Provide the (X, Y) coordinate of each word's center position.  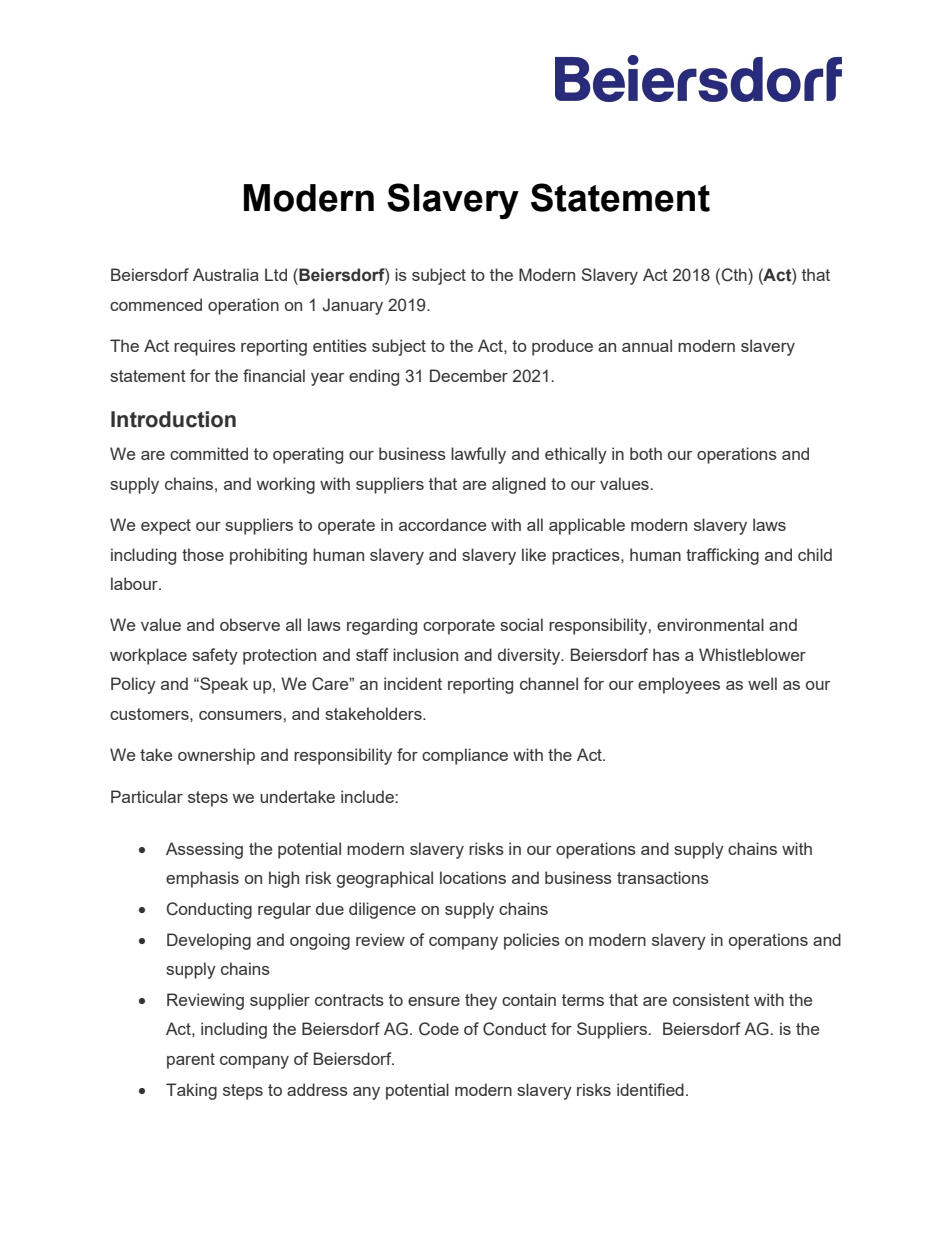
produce (562, 347)
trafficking (722, 556)
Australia (226, 274)
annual (647, 345)
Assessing (204, 850)
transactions (663, 877)
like (534, 554)
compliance (465, 756)
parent (191, 1061)
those (203, 554)
